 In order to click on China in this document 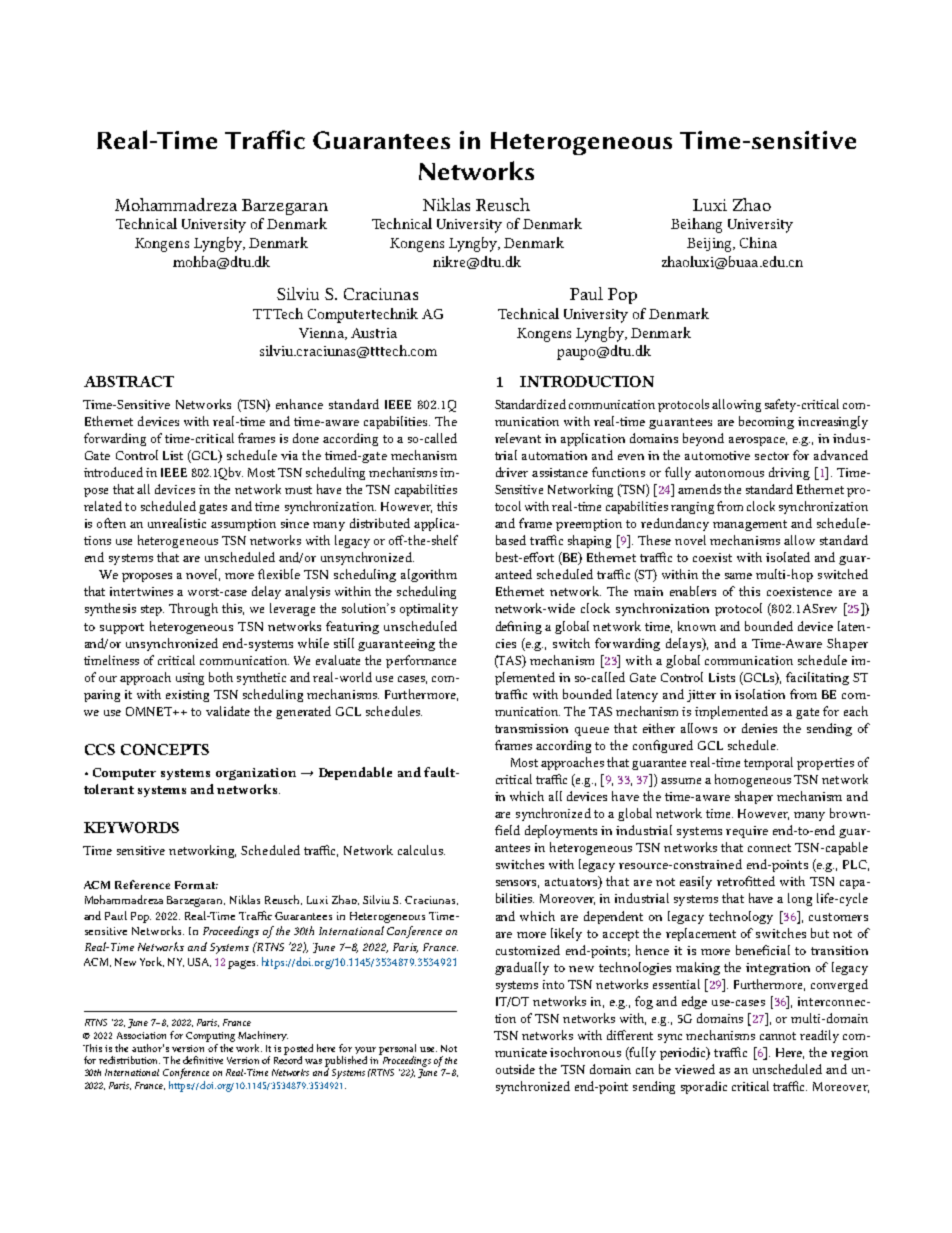, I will do `click(758, 242)`.
